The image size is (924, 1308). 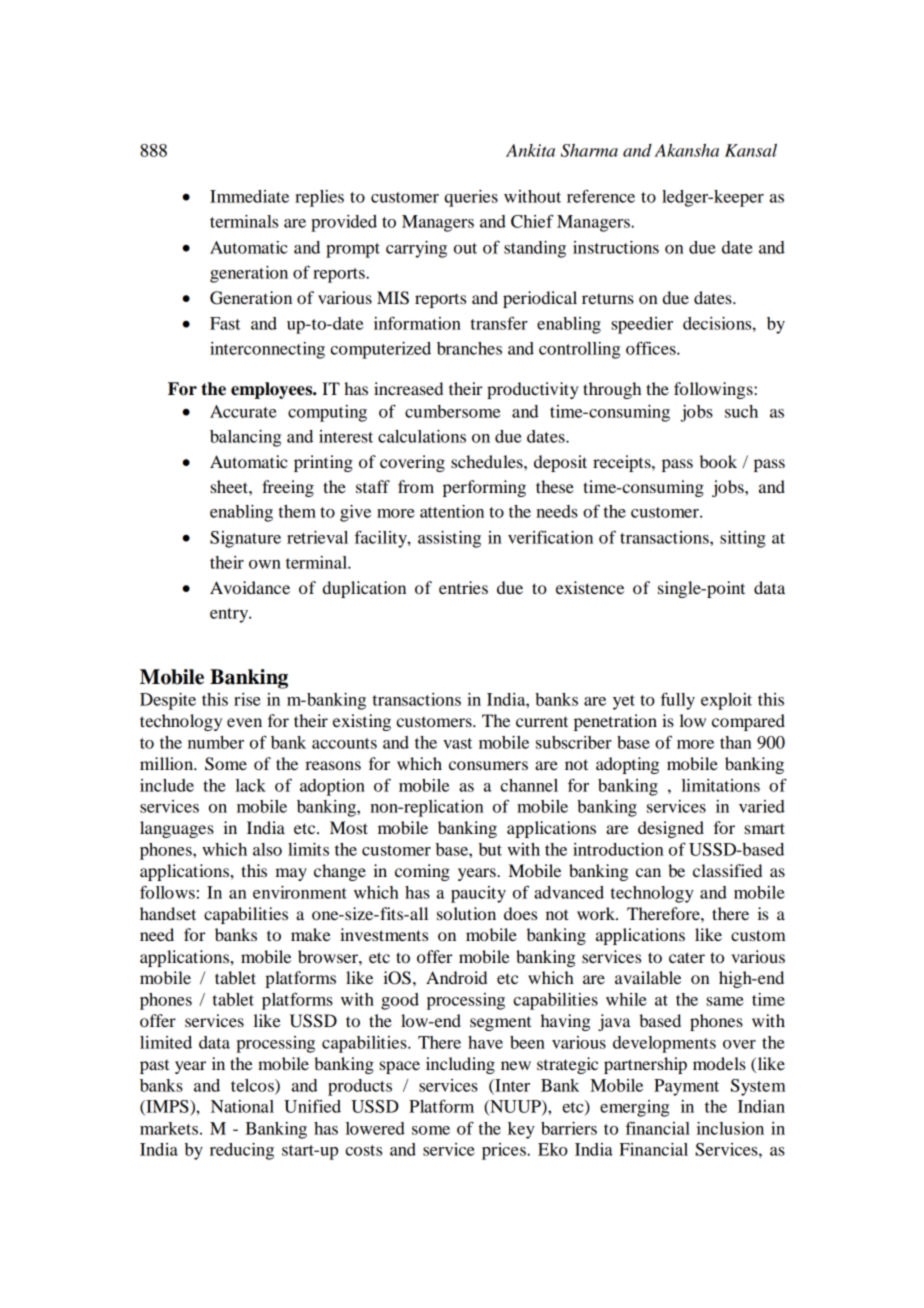 I want to click on Immediate, so click(x=249, y=196).
